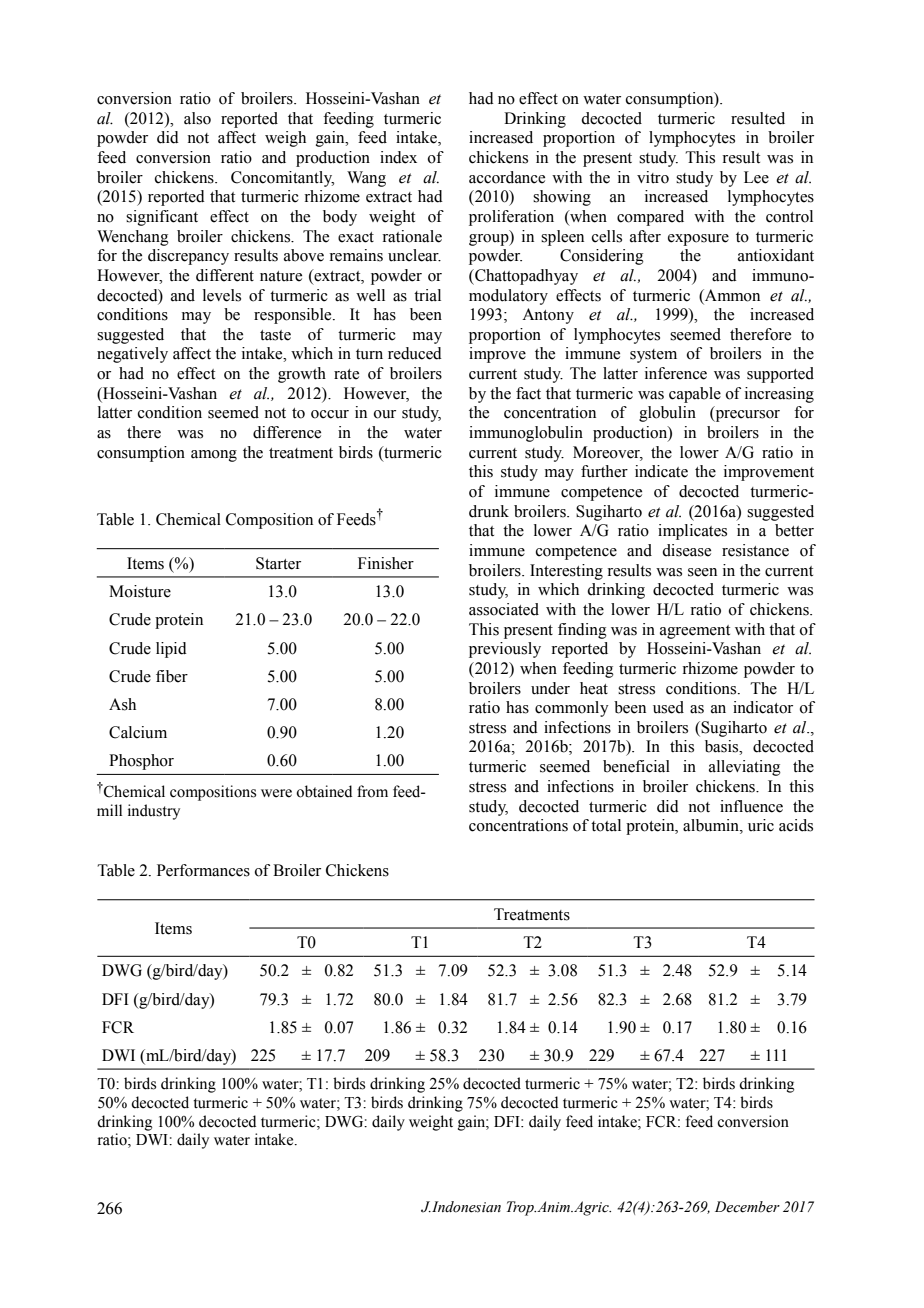 The height and width of the page is (1308, 924). I want to click on among, so click(214, 456).
